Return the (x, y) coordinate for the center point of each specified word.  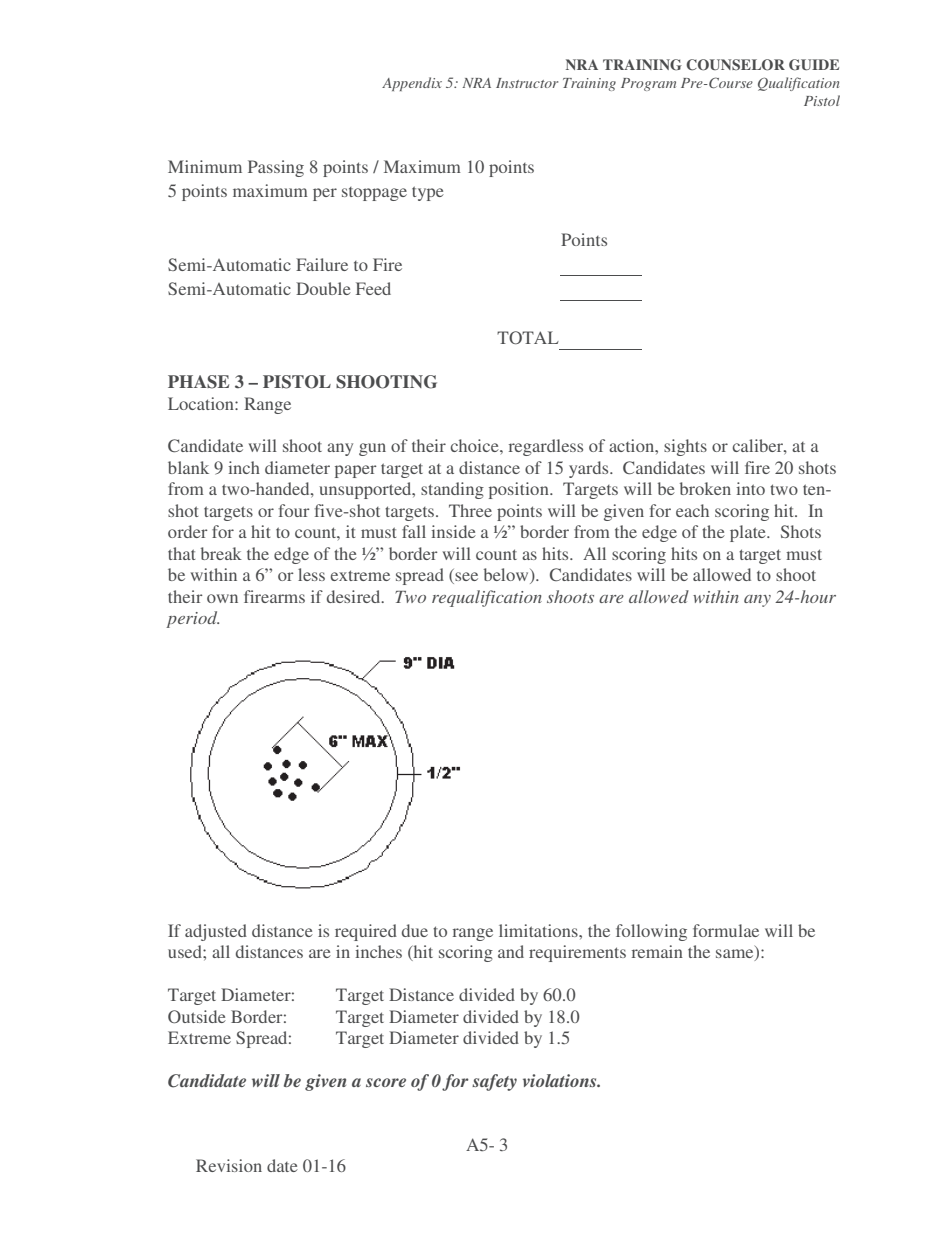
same (736, 955)
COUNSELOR (735, 65)
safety (494, 1082)
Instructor (527, 83)
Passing (276, 168)
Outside (197, 1016)
